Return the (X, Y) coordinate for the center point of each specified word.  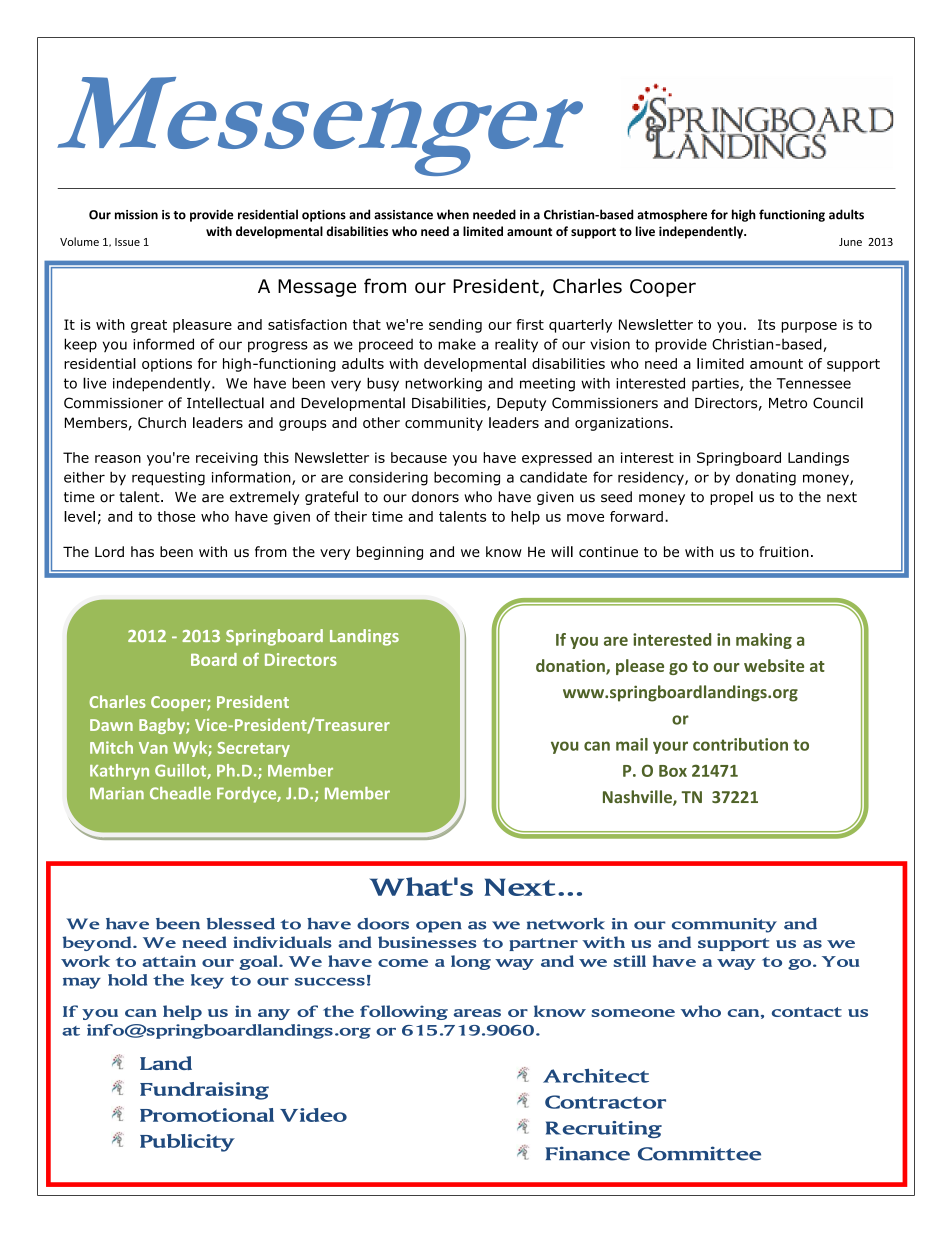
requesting (168, 479)
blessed (241, 924)
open (439, 927)
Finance (587, 1153)
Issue (127, 242)
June (850, 242)
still (630, 961)
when (453, 214)
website (774, 665)
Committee (699, 1153)
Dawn (111, 725)
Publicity (187, 1143)
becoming (467, 479)
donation (571, 667)
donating (766, 479)
